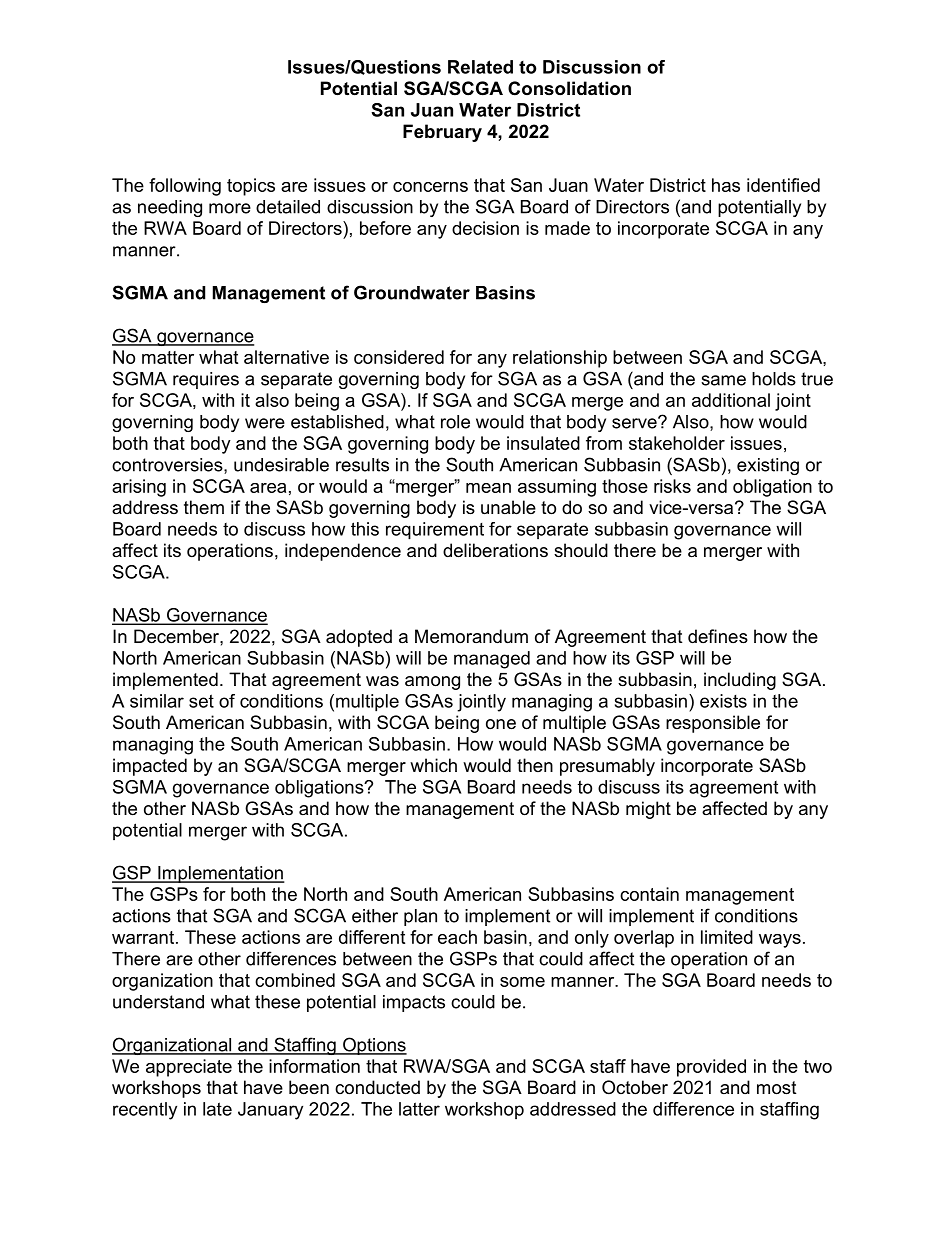 Image resolution: width=952 pixels, height=1233 pixels. I want to click on them, so click(204, 507).
